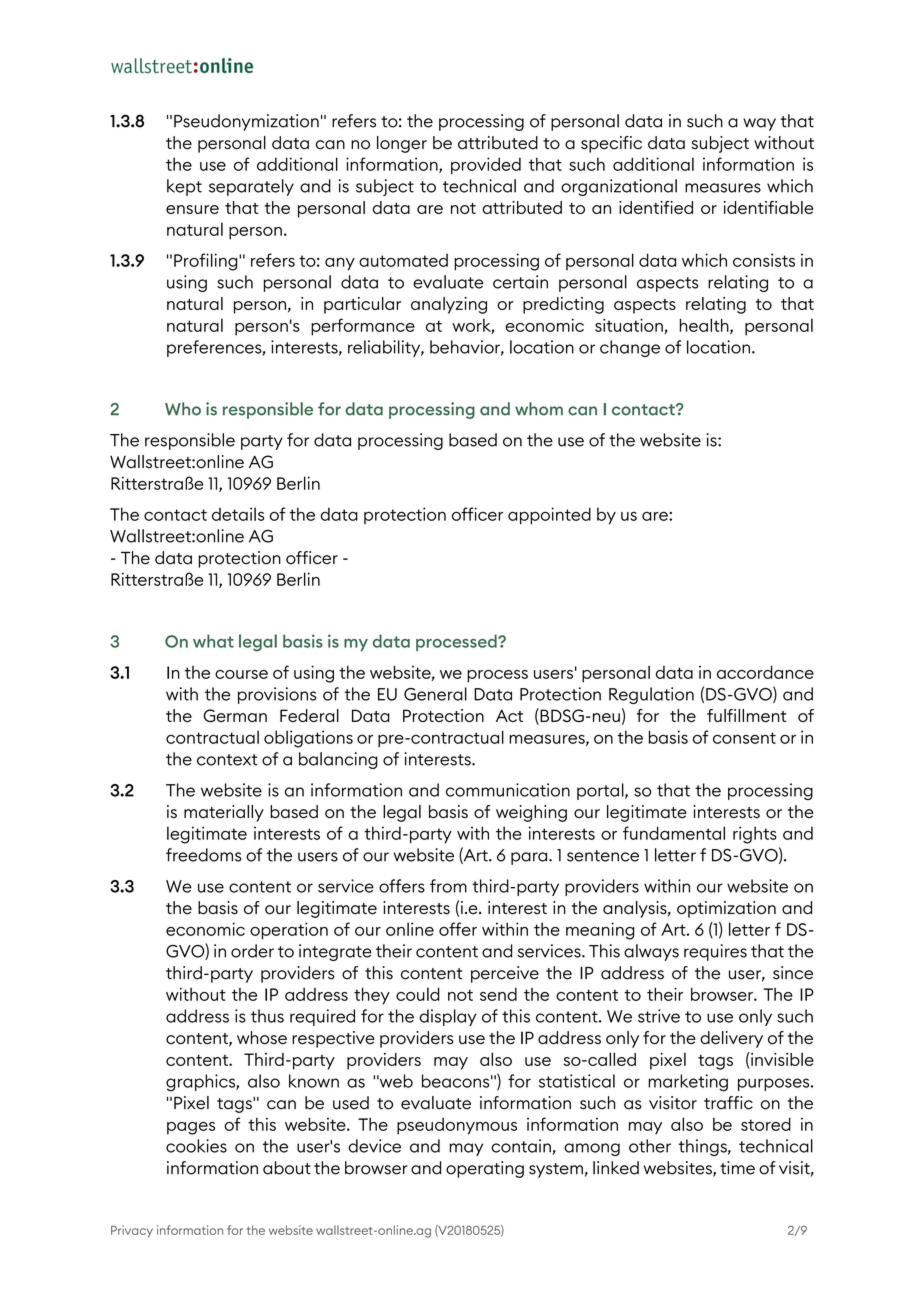 This screenshot has height=1308, width=924. What do you see at coordinates (486, 166) in the screenshot?
I see `provided` at bounding box center [486, 166].
